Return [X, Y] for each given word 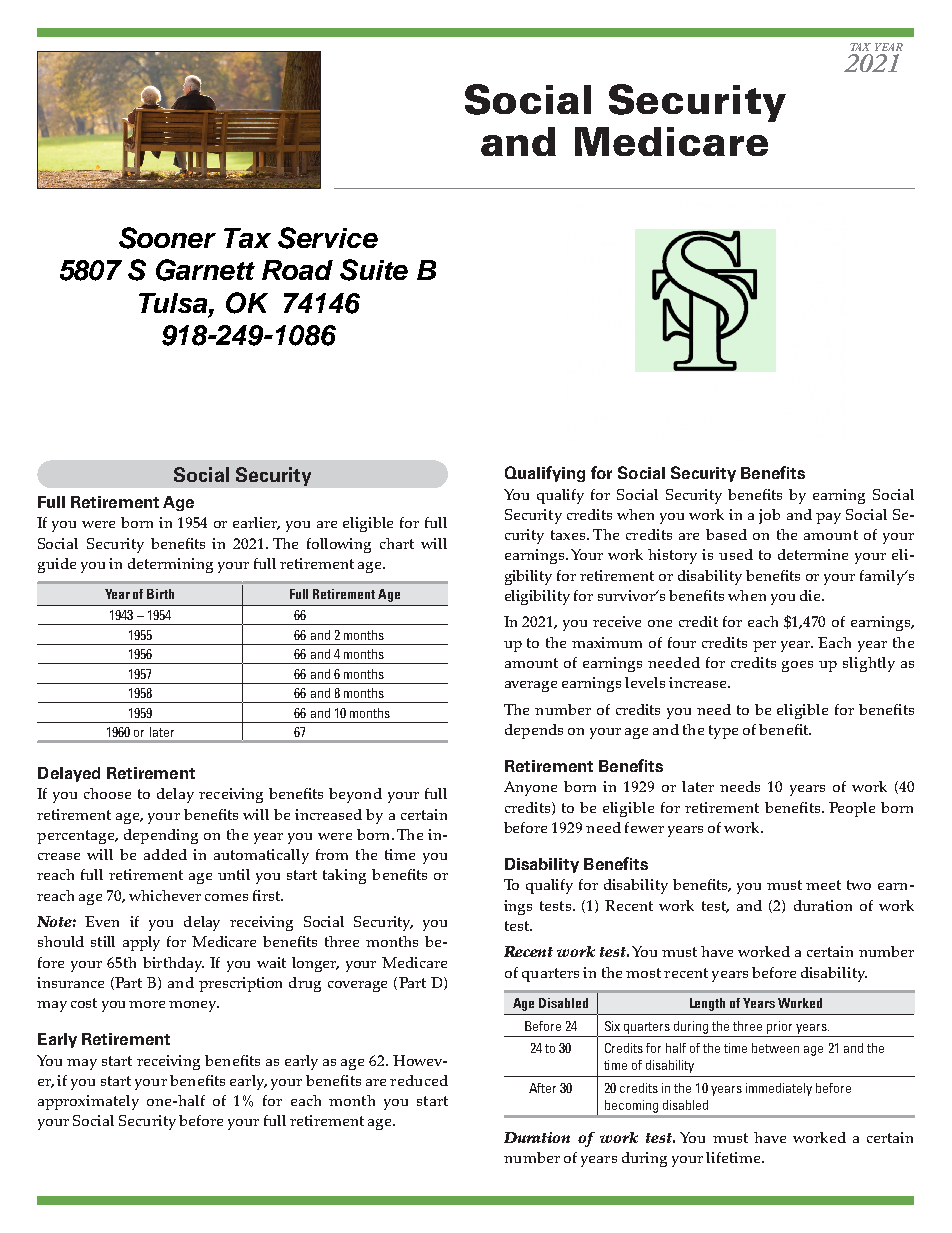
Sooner [167, 238]
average [531, 686]
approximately [88, 1102]
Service [328, 238]
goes [797, 666]
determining [170, 565]
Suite [374, 270]
